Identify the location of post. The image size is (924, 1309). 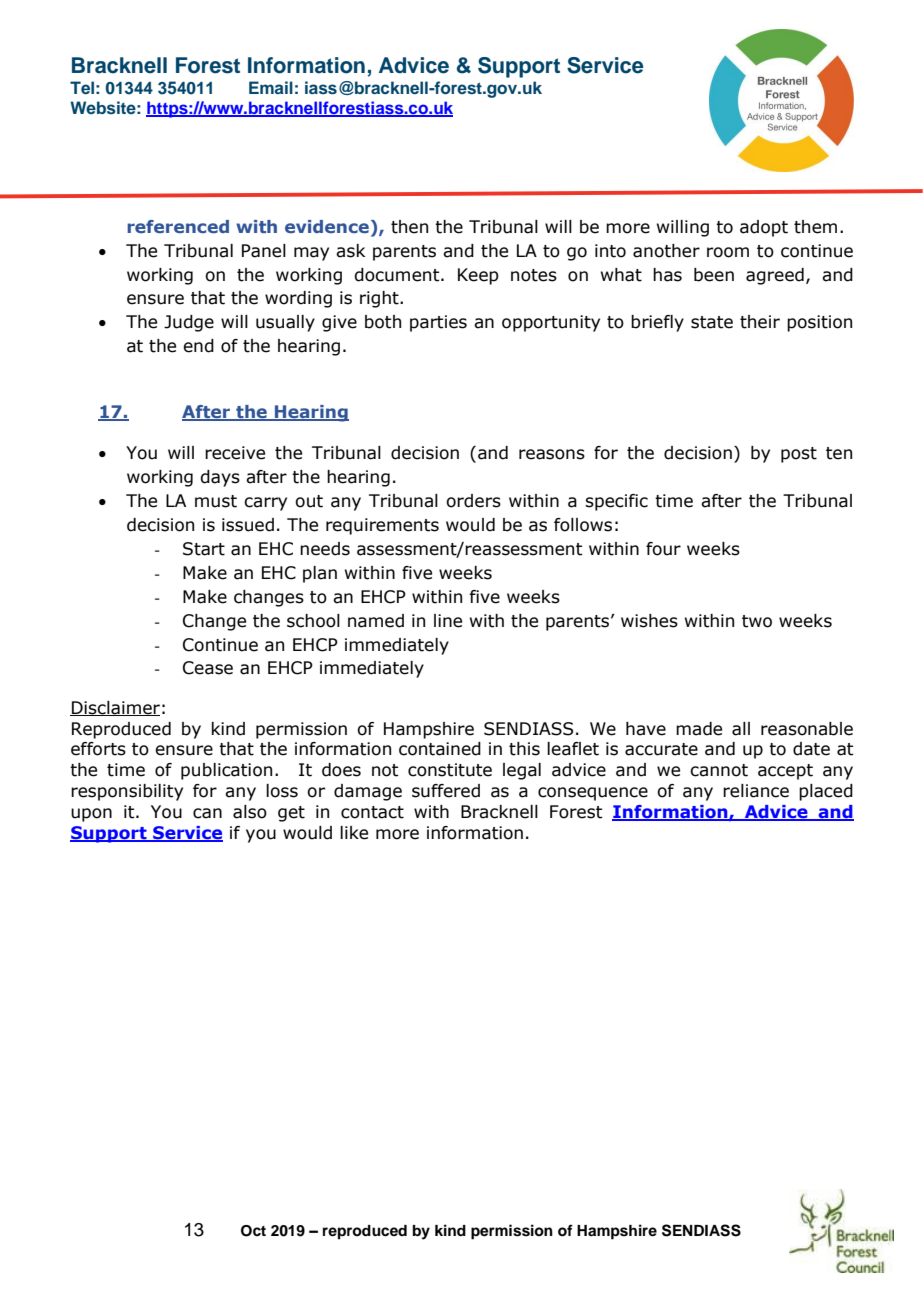
(799, 455).
